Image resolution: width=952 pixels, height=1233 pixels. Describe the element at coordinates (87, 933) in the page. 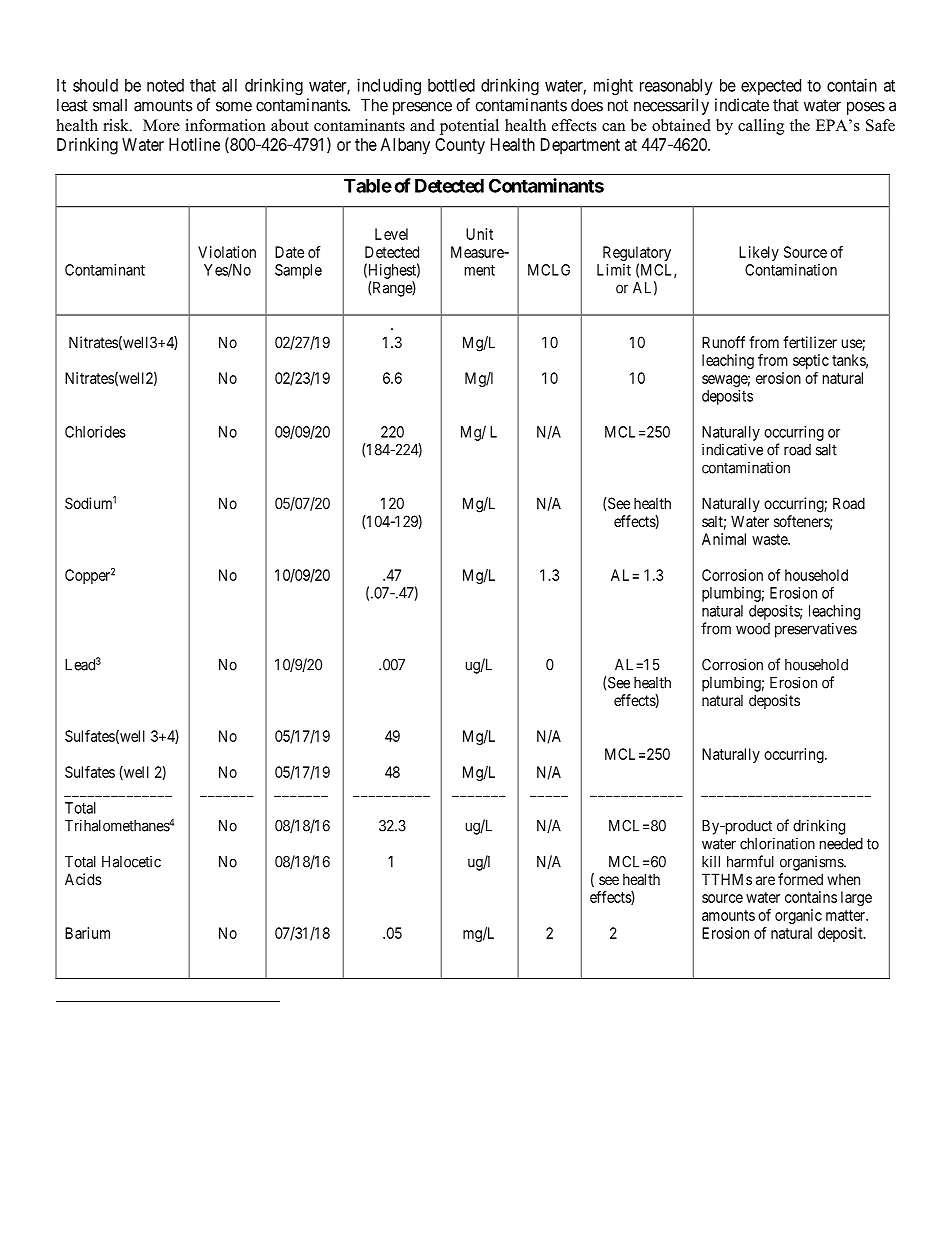

I see `Barium` at that location.
